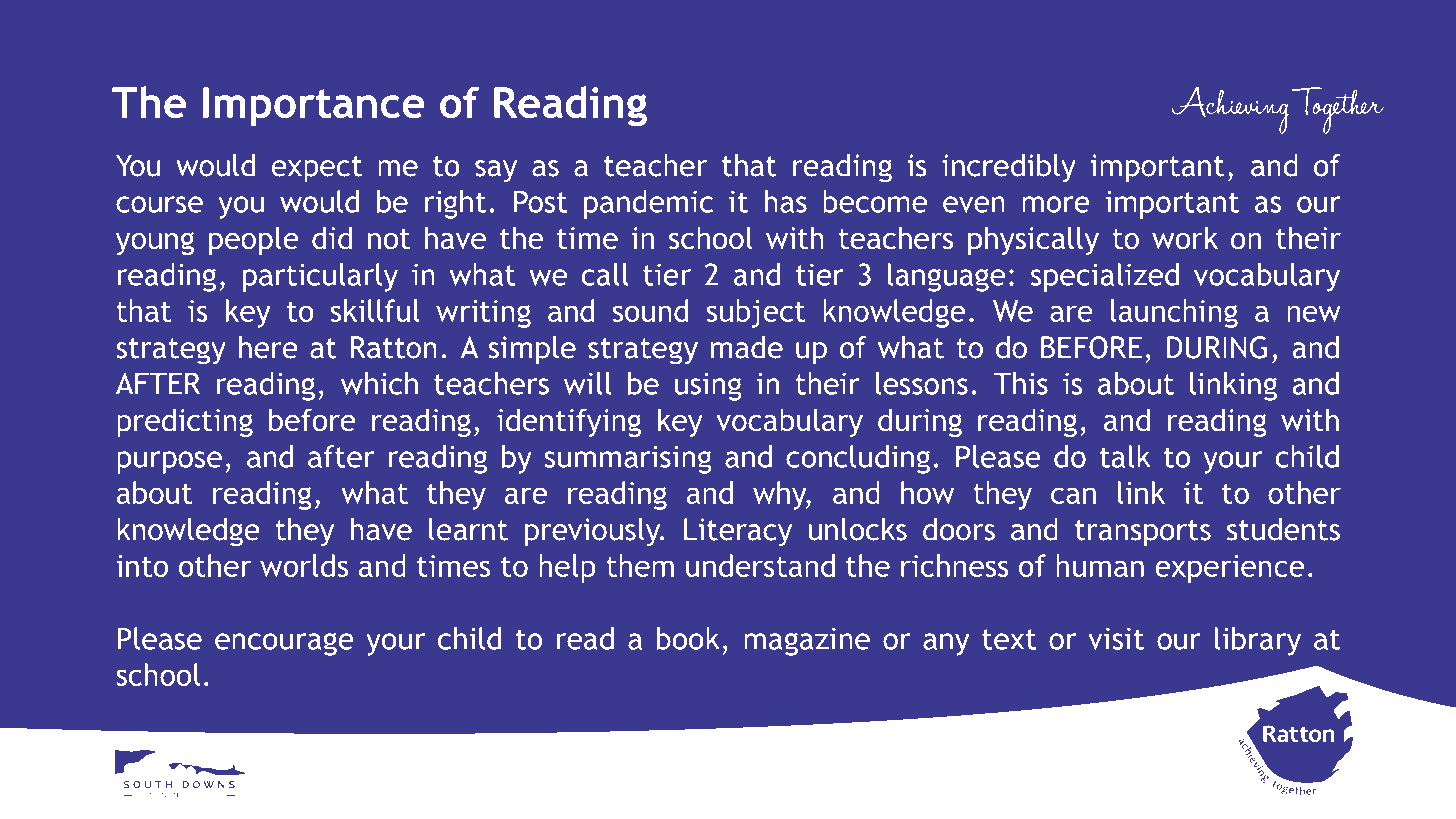 This screenshot has height=819, width=1456. I want to click on subject, so click(756, 313).
